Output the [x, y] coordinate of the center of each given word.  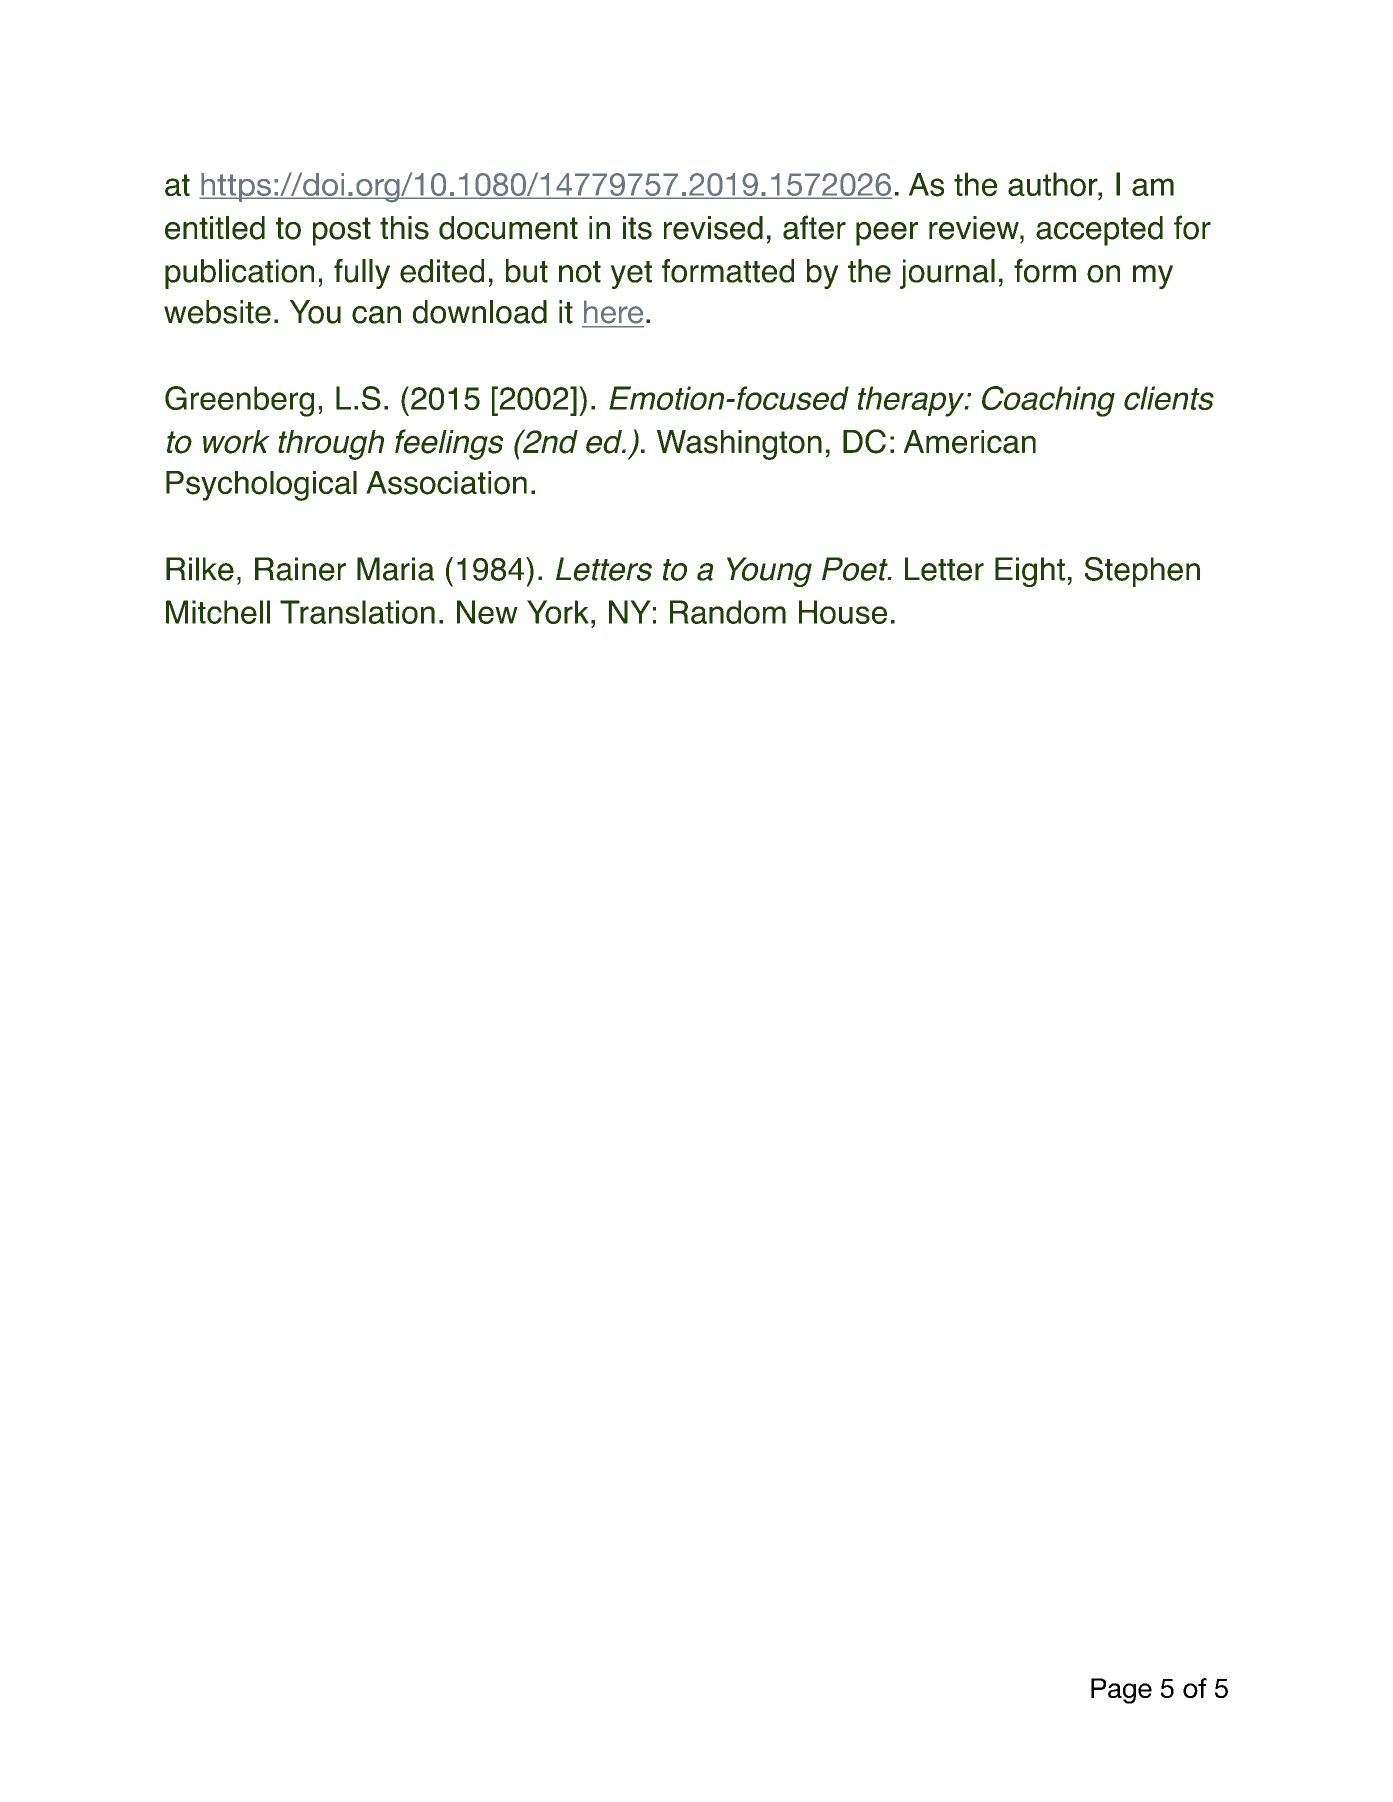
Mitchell [218, 612]
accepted [1099, 231]
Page [1121, 1691]
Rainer [300, 569]
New [487, 612]
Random [728, 612]
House [843, 612]
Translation [357, 612]
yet [631, 275]
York [558, 612]
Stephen [1142, 572]
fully [362, 274]
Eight [1030, 572]
